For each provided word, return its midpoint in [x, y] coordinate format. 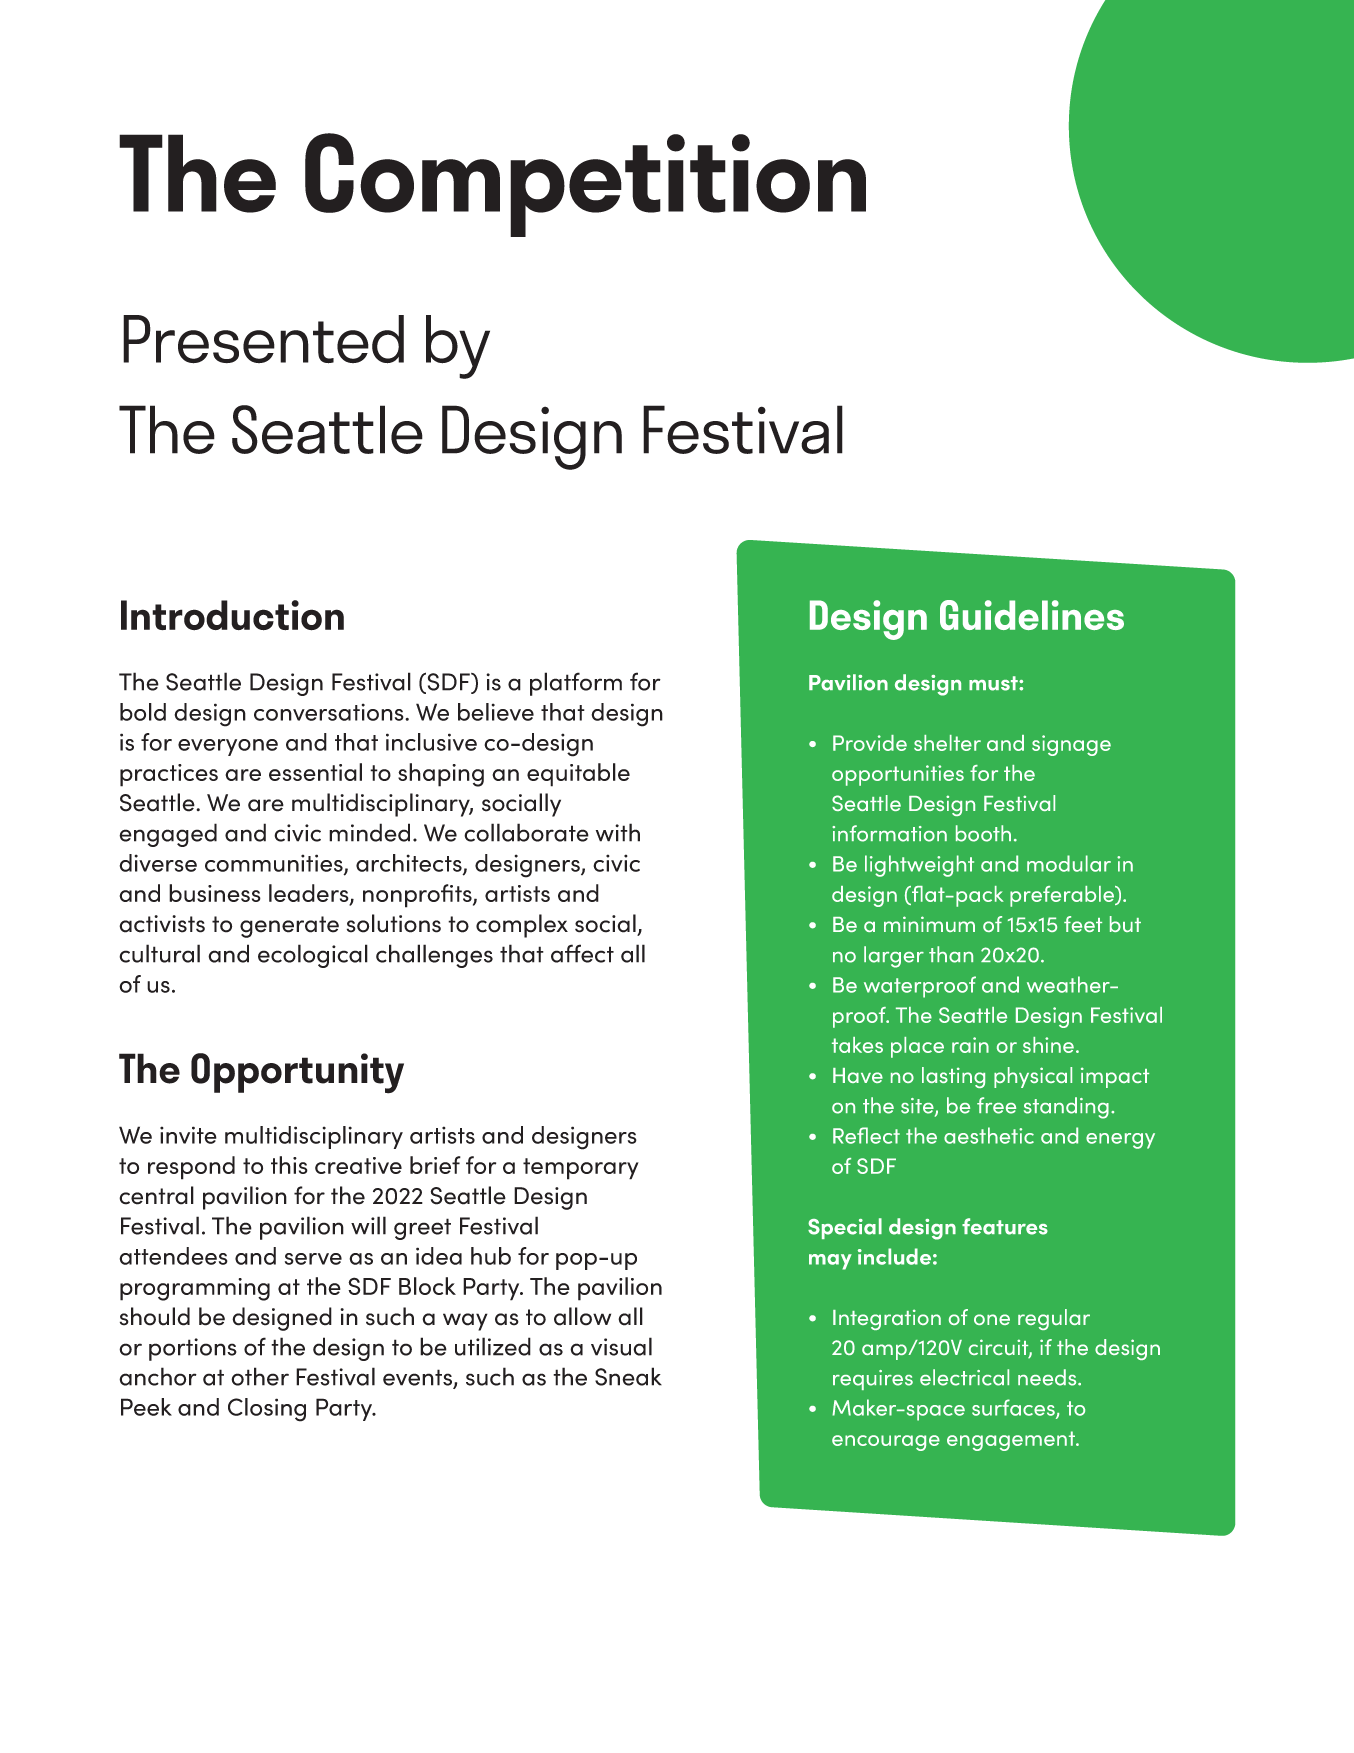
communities [275, 864]
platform [576, 684]
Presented [263, 339]
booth [983, 833]
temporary [581, 1169]
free [996, 1105]
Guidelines [1032, 615]
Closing [267, 1410]
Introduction [232, 615]
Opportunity [297, 1073]
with [618, 832]
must [994, 683]
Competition [585, 185]
